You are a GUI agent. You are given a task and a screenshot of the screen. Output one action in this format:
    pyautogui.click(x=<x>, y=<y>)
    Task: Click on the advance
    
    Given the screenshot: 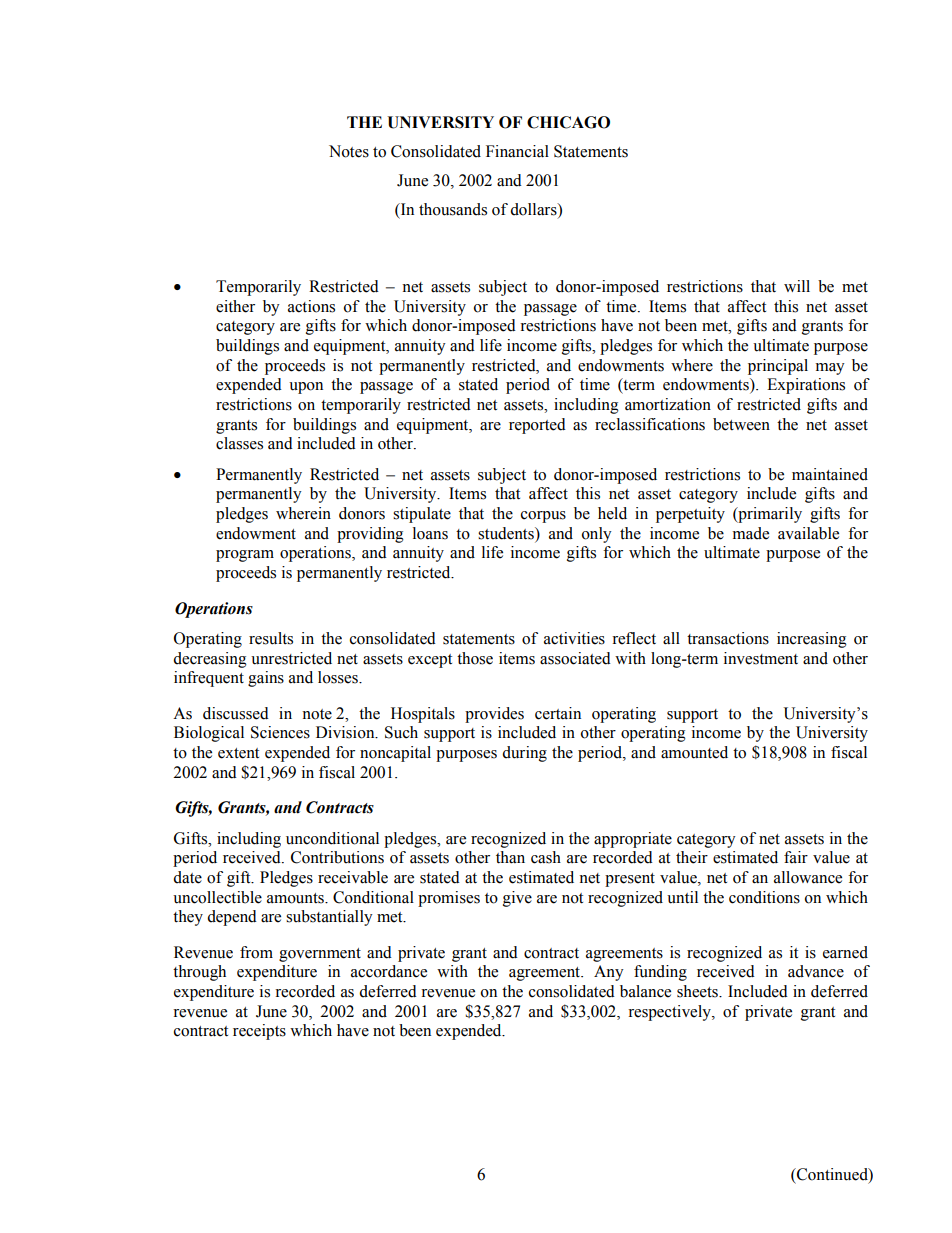 What is the action you would take?
    pyautogui.click(x=816, y=971)
